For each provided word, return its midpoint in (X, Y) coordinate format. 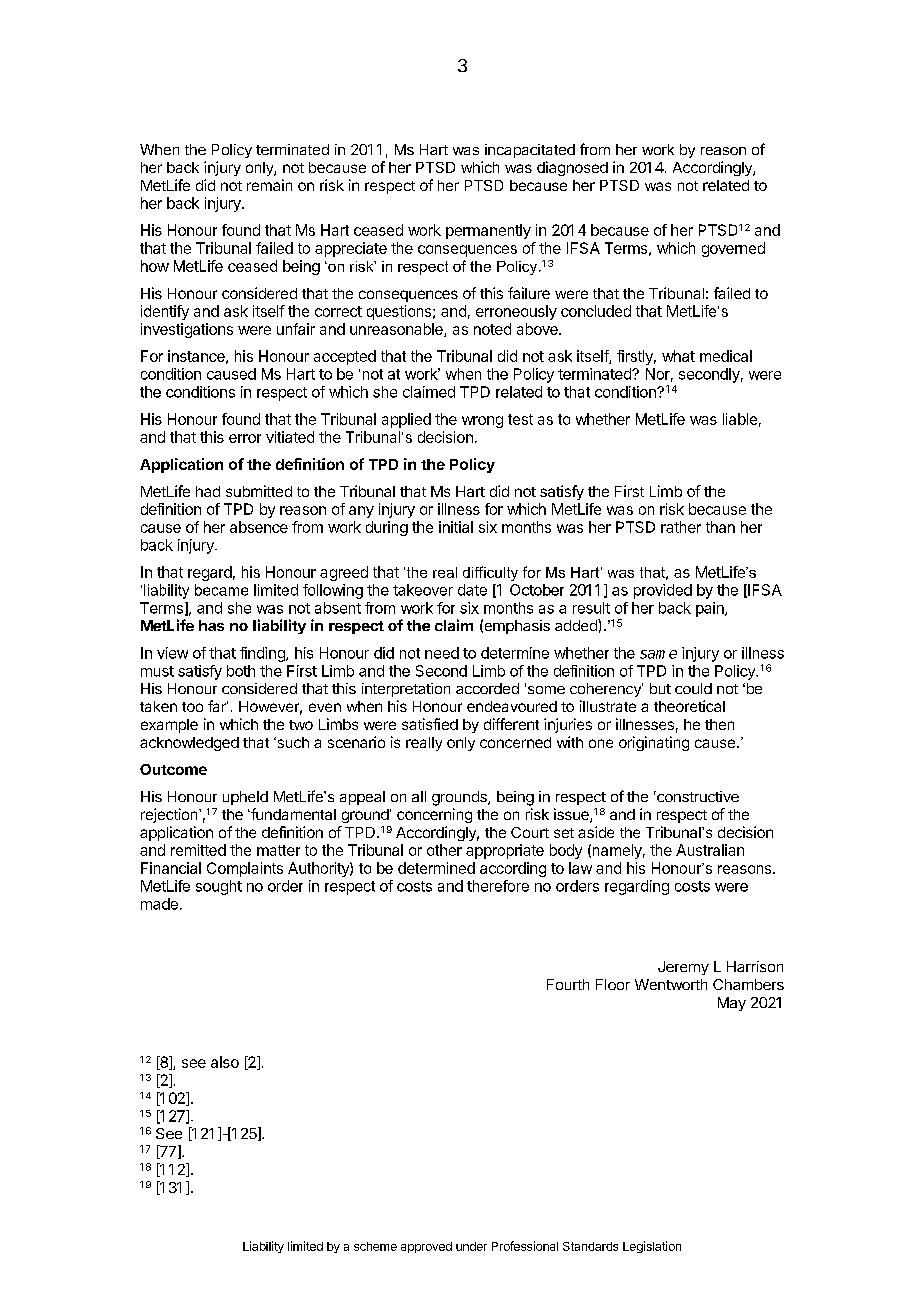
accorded (487, 688)
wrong (482, 422)
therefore (498, 886)
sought (219, 887)
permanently (488, 231)
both (241, 671)
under (471, 1246)
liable (740, 419)
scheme (375, 1246)
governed (733, 249)
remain (269, 185)
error (245, 438)
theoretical (689, 706)
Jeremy (683, 968)
